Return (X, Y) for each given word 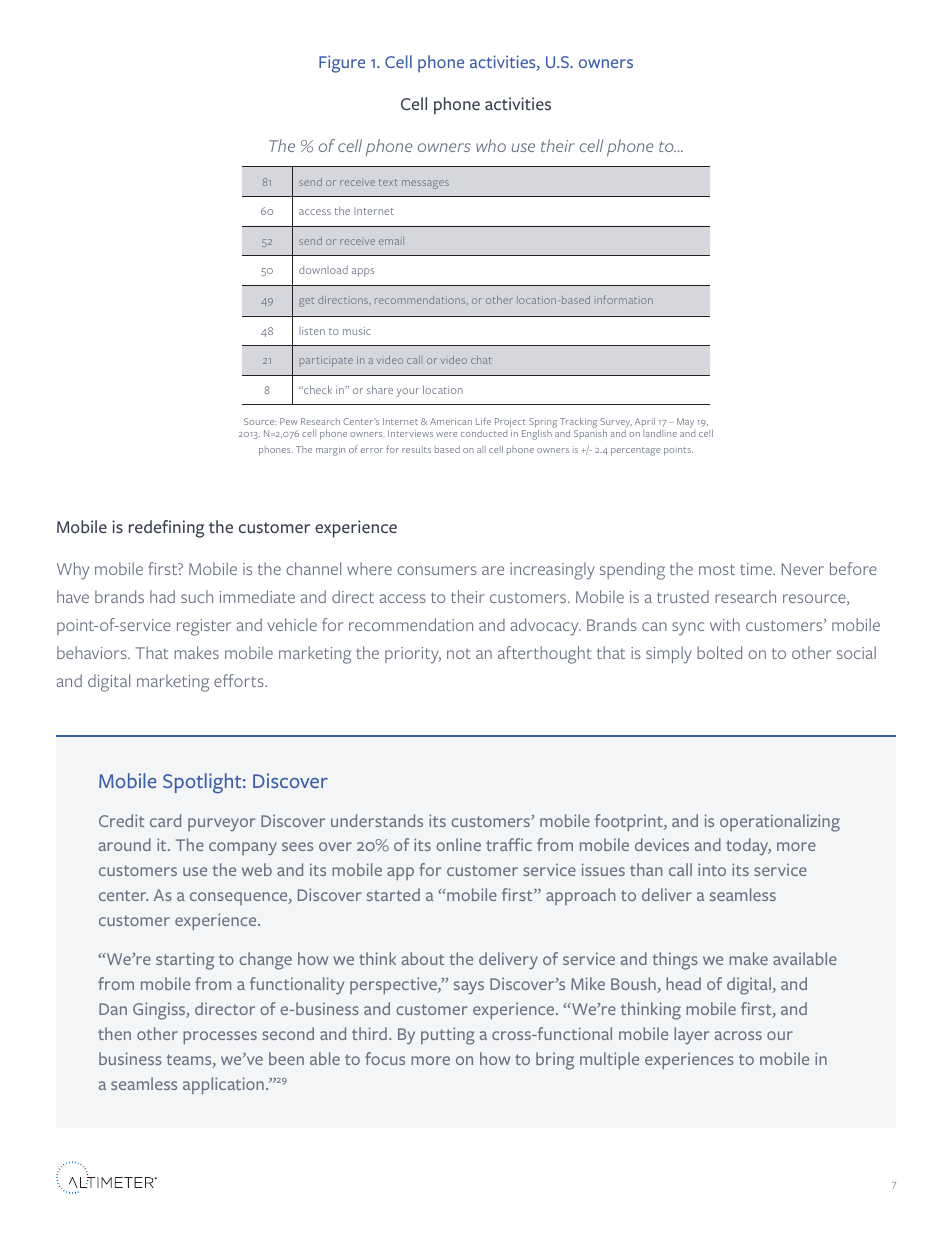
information (625, 299)
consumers (437, 570)
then (114, 1033)
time (757, 569)
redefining (166, 529)
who (491, 145)
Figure (342, 64)
